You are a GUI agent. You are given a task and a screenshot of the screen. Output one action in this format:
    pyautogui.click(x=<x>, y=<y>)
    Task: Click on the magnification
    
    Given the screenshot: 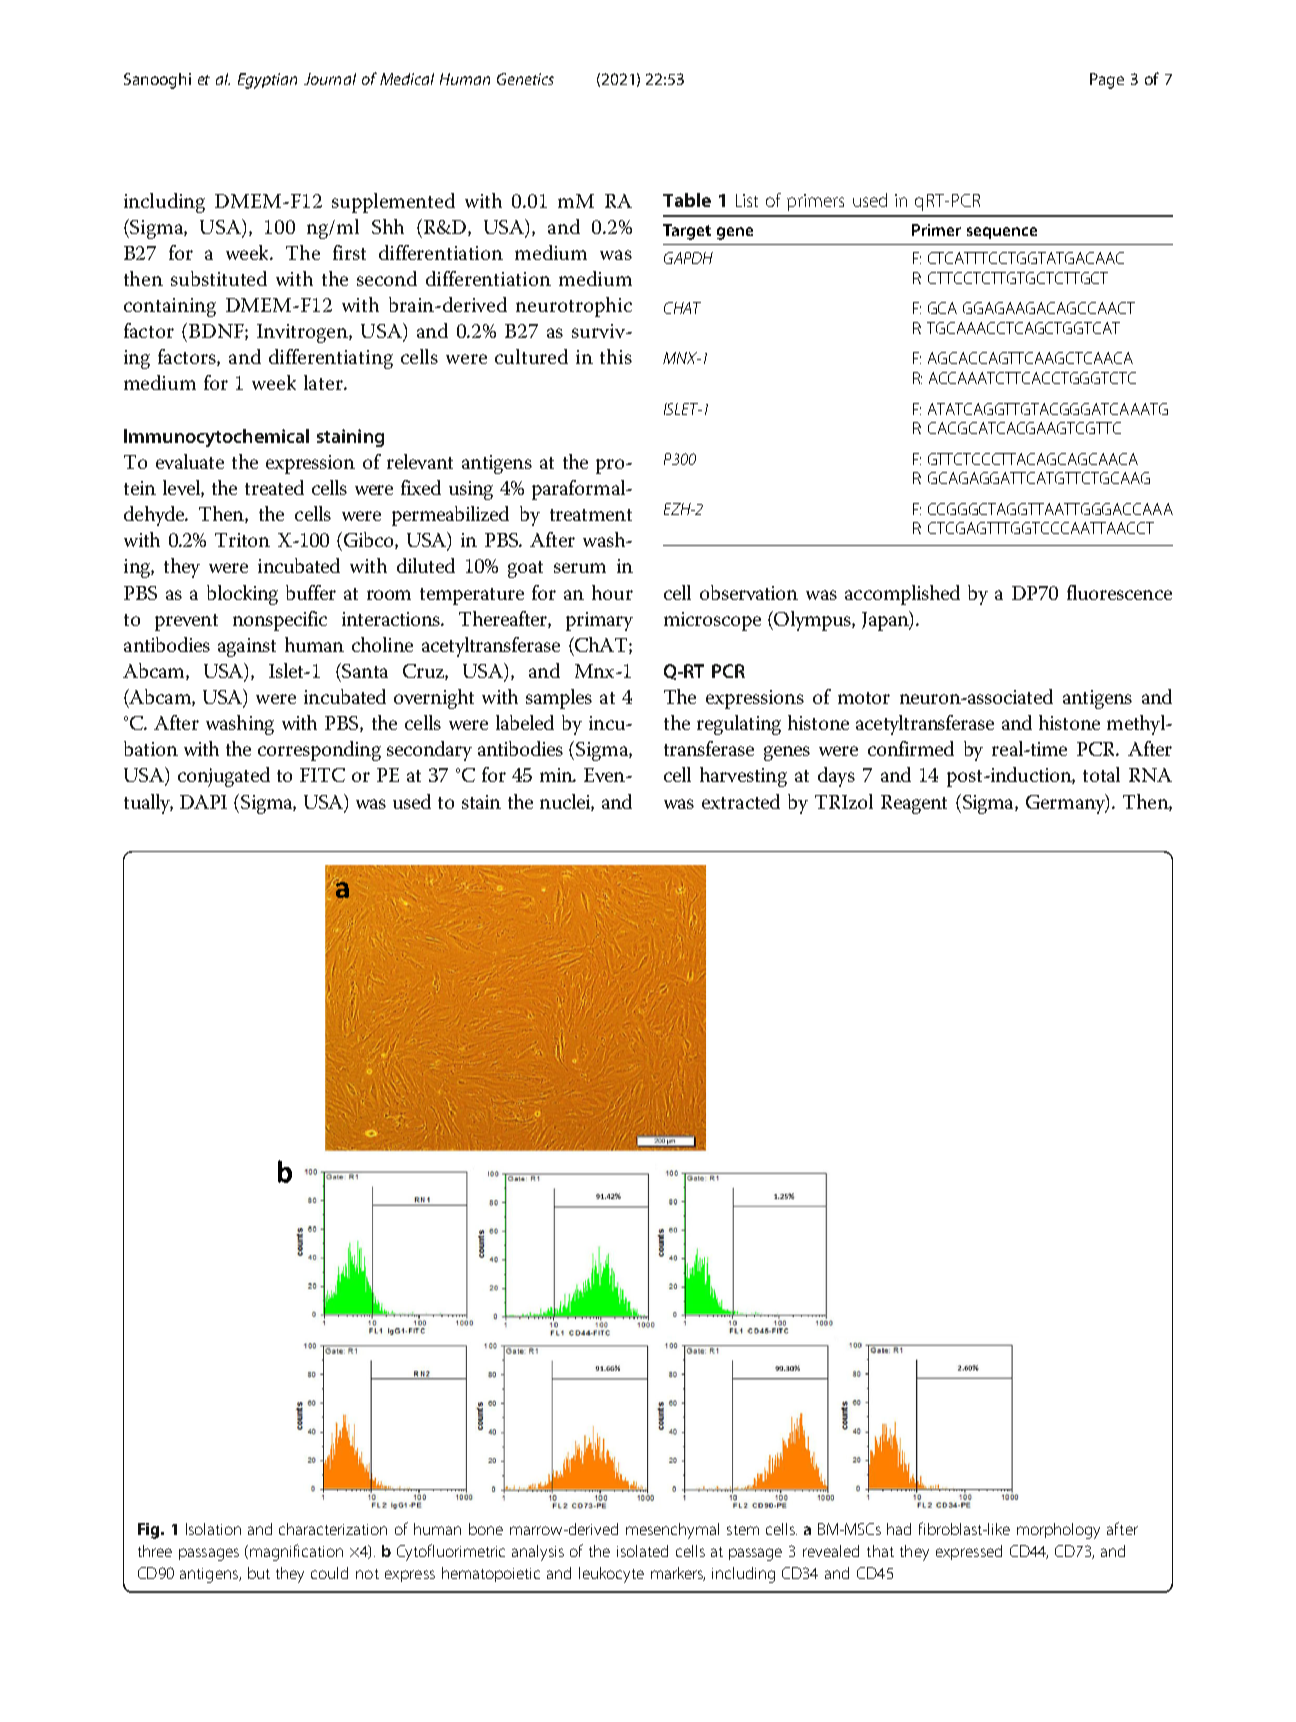 What is the action you would take?
    pyautogui.click(x=296, y=1552)
